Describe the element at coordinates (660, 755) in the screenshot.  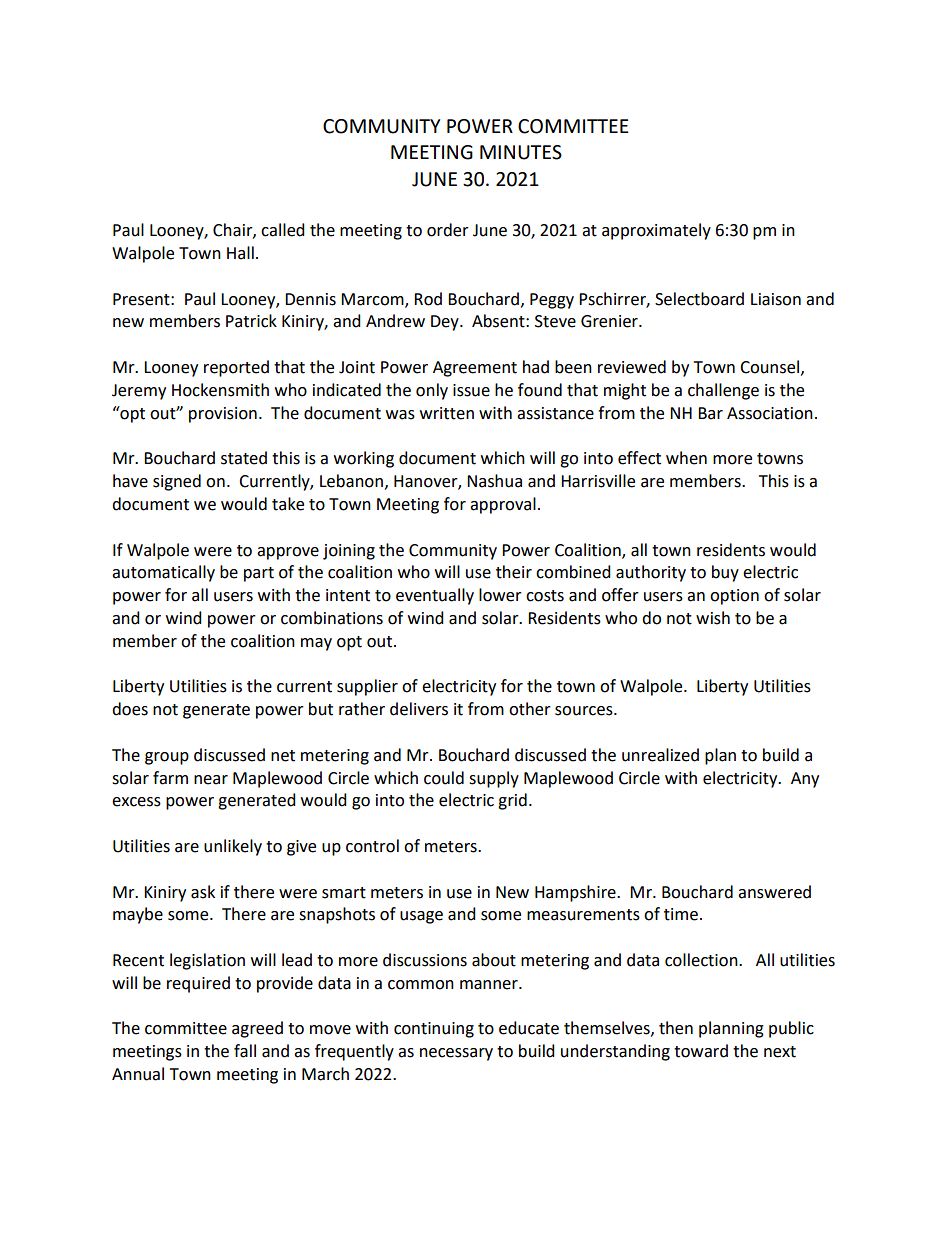
I see `unrealized` at that location.
